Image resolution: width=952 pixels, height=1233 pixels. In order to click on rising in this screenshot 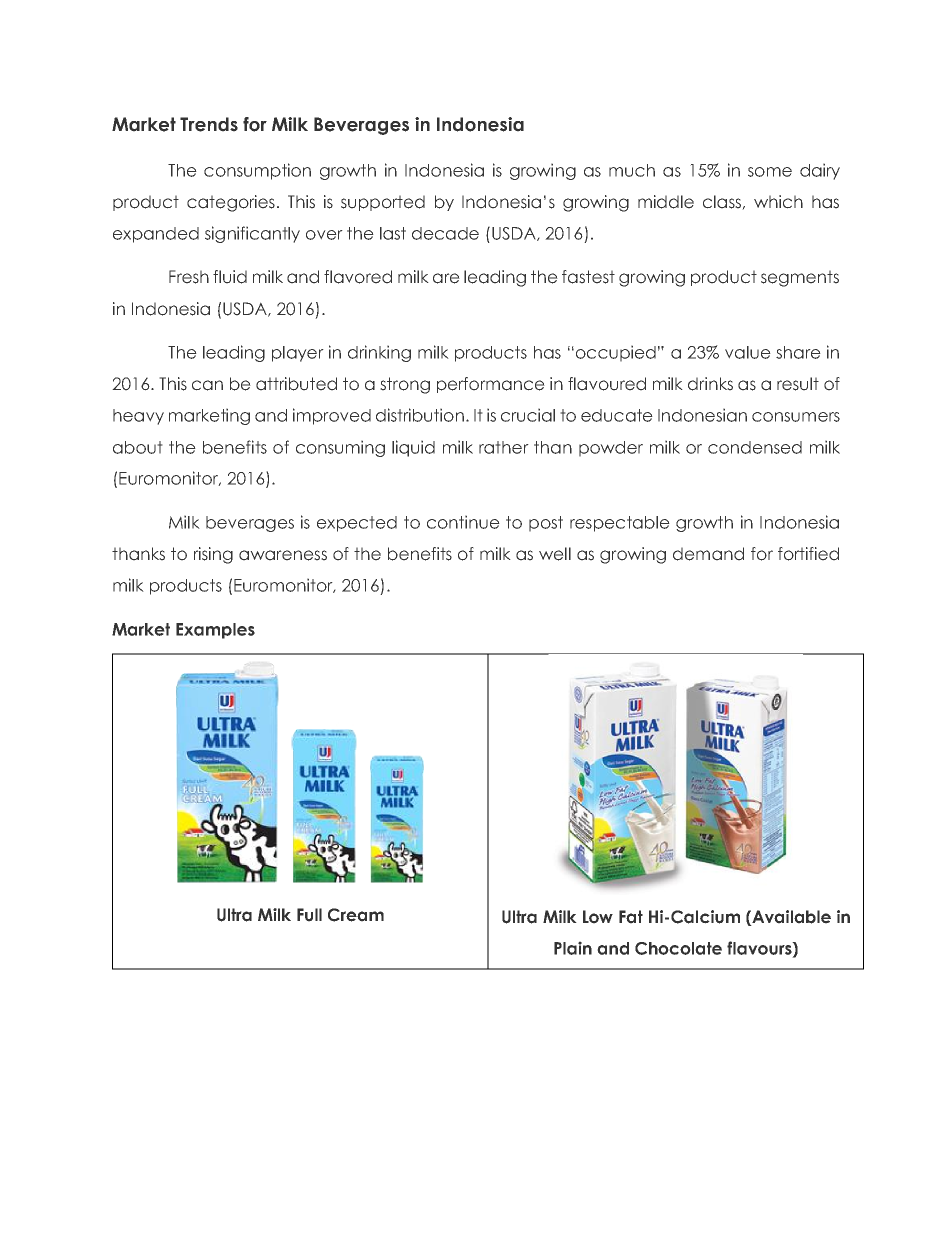, I will do `click(213, 555)`.
